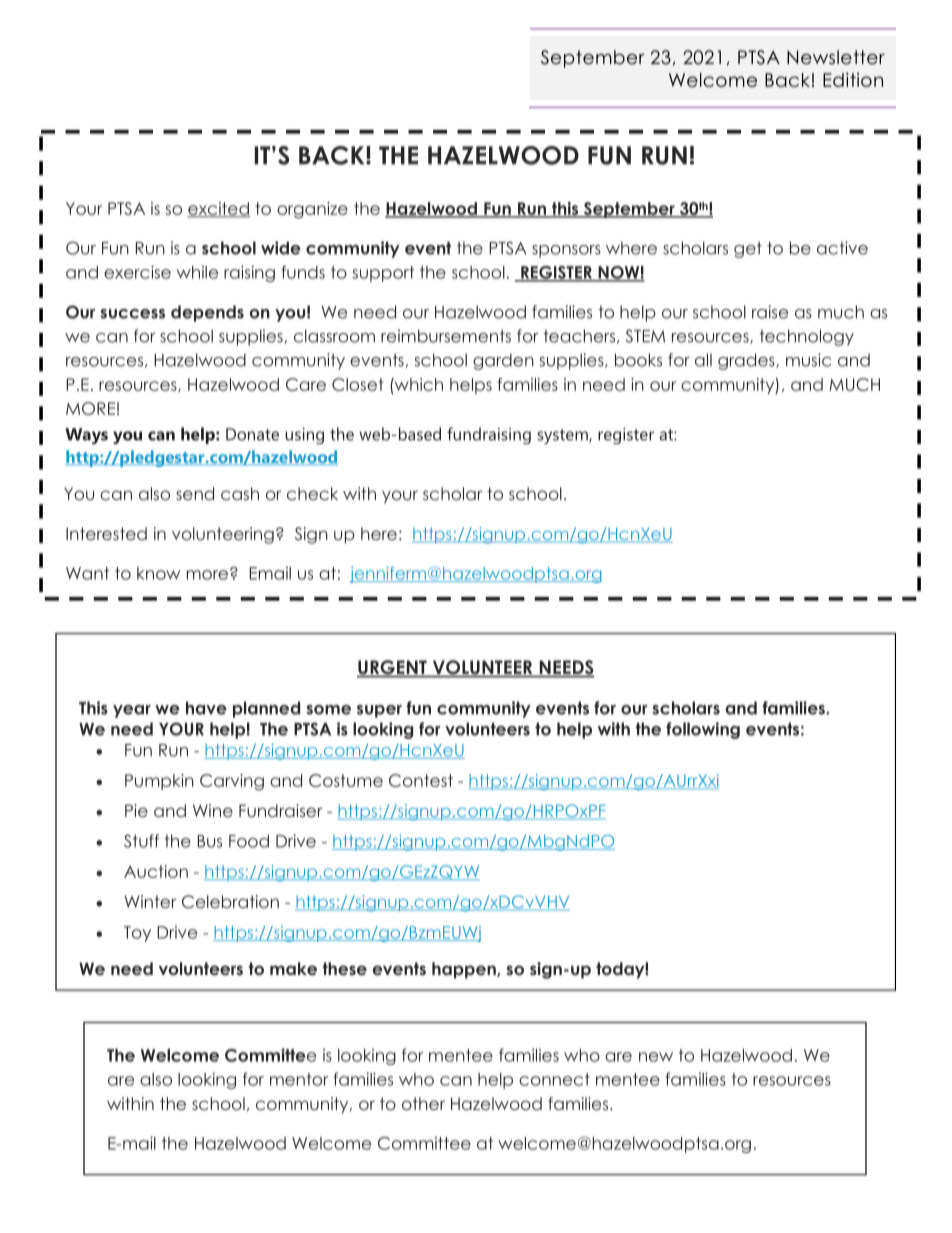  Describe the element at coordinates (465, 970) in the page. I see `happen` at that location.
